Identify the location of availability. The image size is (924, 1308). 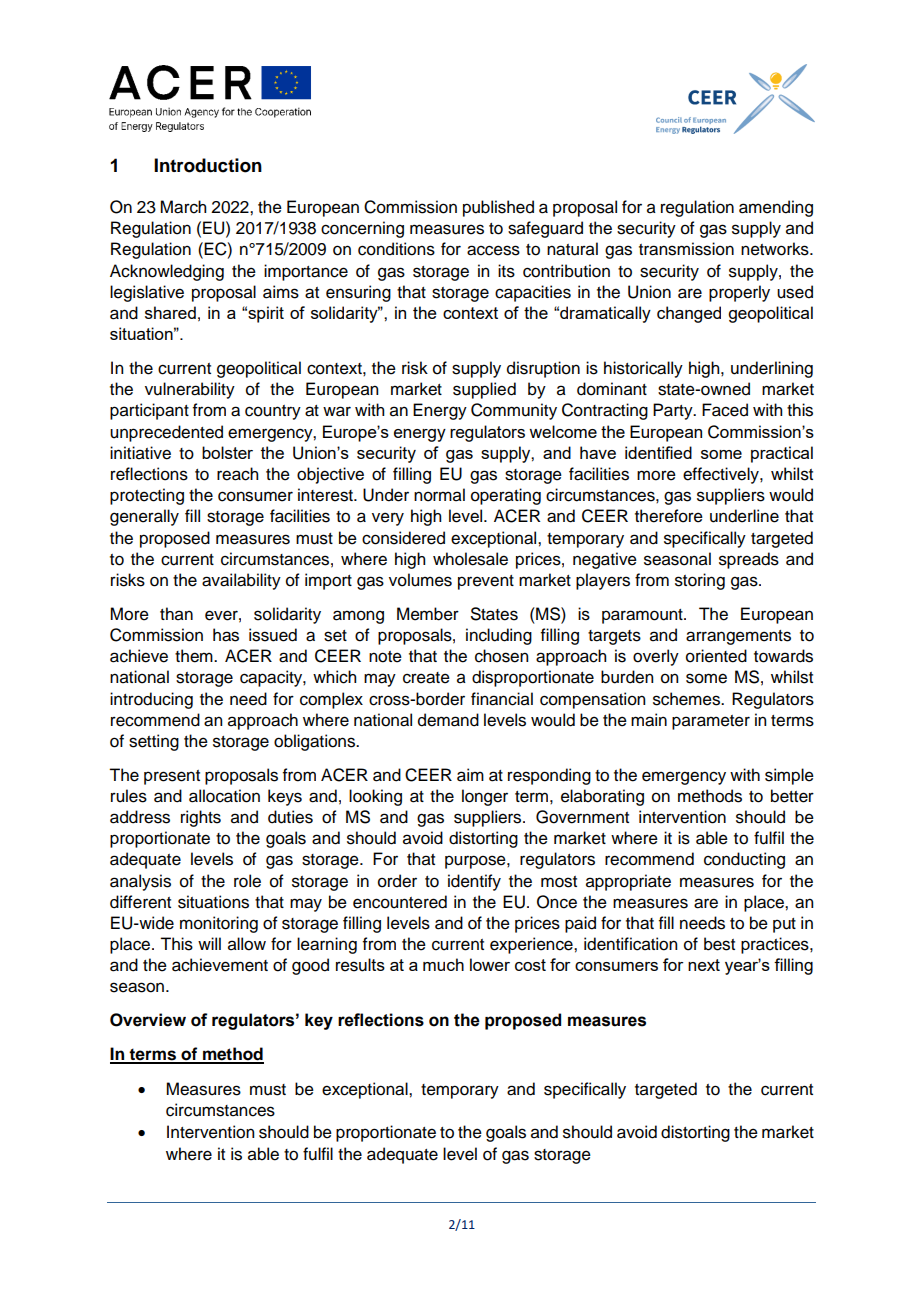
(241, 581).
